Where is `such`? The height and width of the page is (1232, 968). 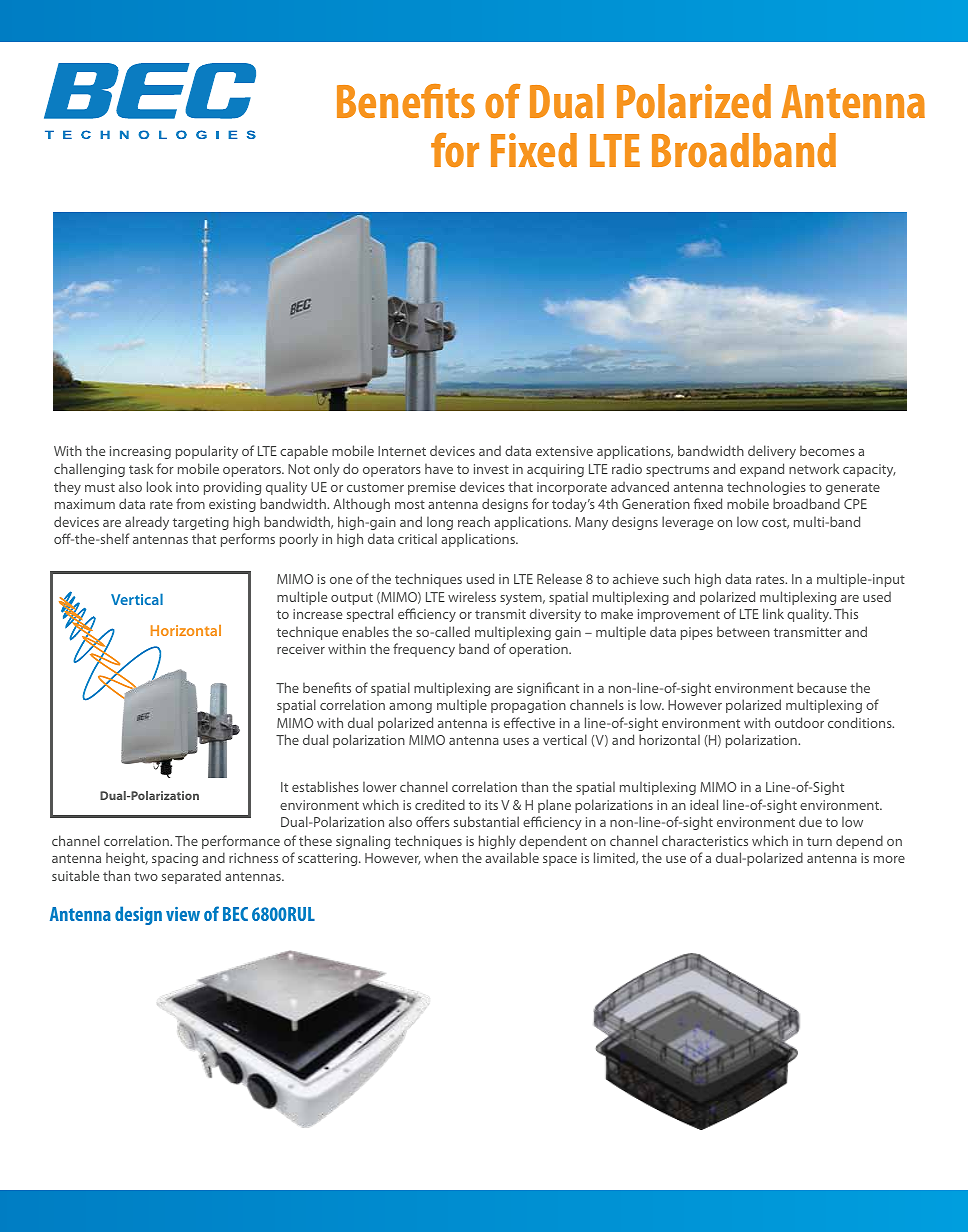
such is located at coordinates (676, 578).
